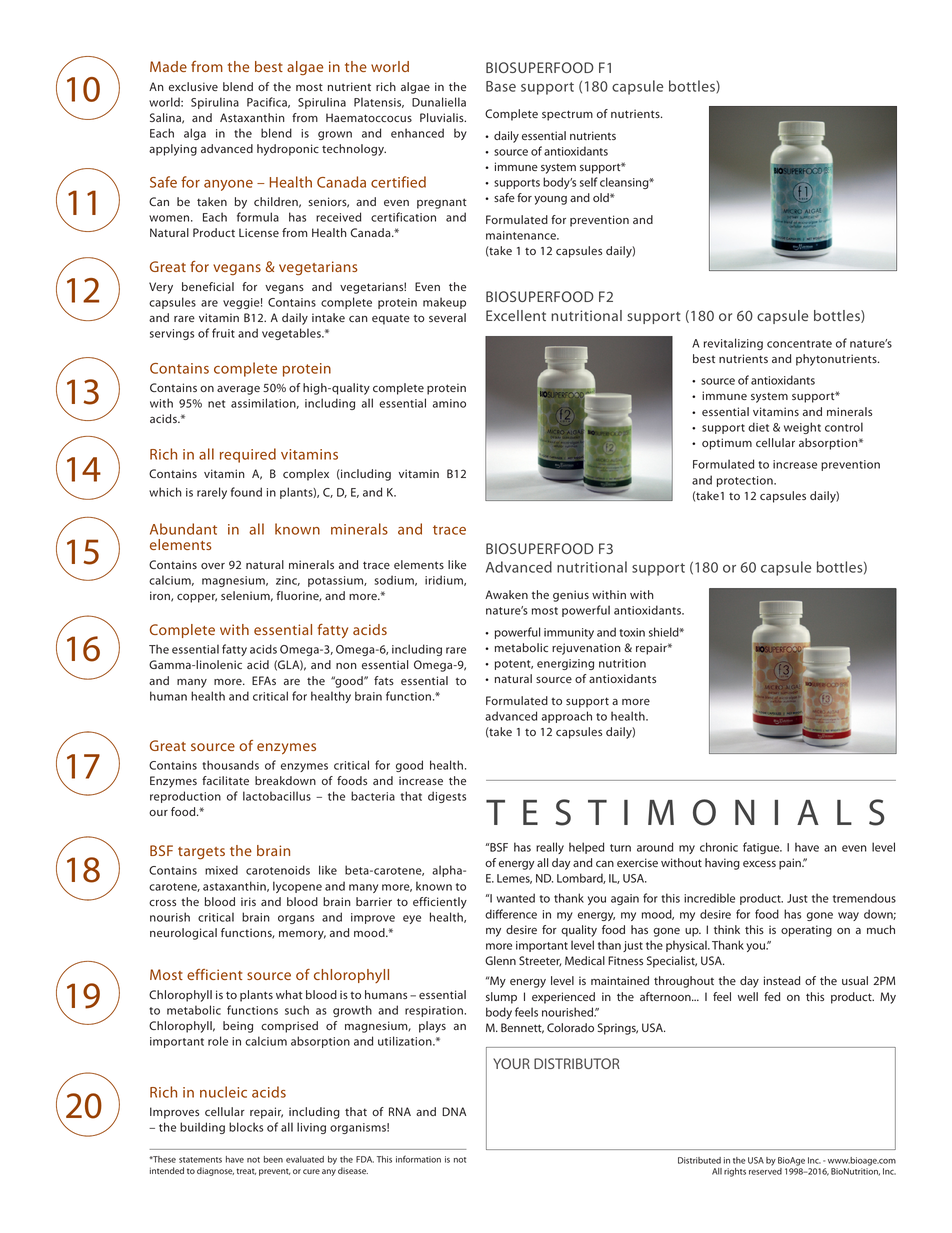 Image resolution: width=952 pixels, height=1233 pixels. What do you see at coordinates (230, 765) in the screenshot?
I see `thousands` at bounding box center [230, 765].
